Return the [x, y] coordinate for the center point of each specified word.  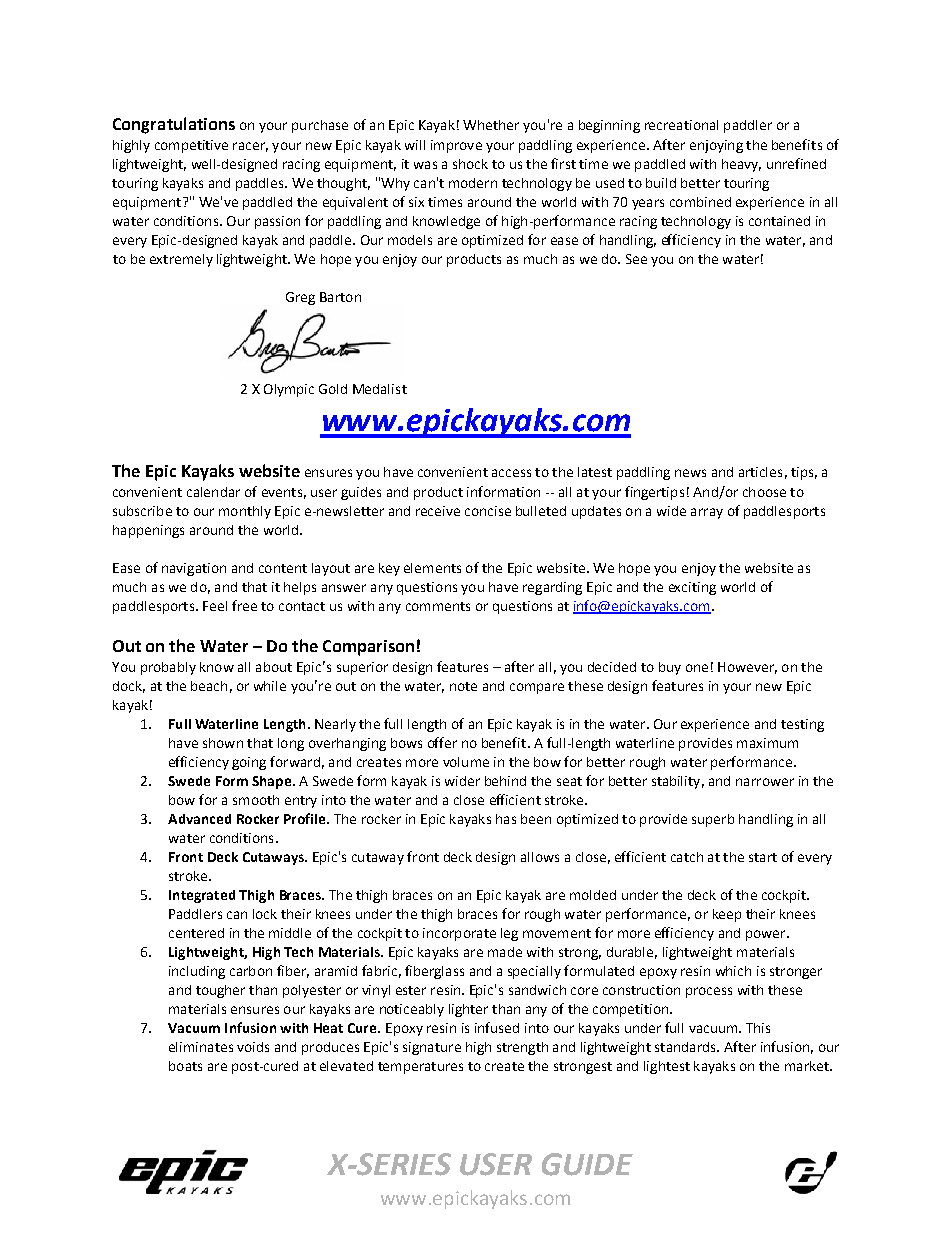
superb [713, 820]
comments [438, 606]
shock [470, 164]
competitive [191, 146]
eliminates [201, 1047]
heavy [741, 165]
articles [760, 472]
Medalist [380, 389]
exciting [692, 588]
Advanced [199, 819]
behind [505, 781]
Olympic [289, 390]
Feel [215, 606]
